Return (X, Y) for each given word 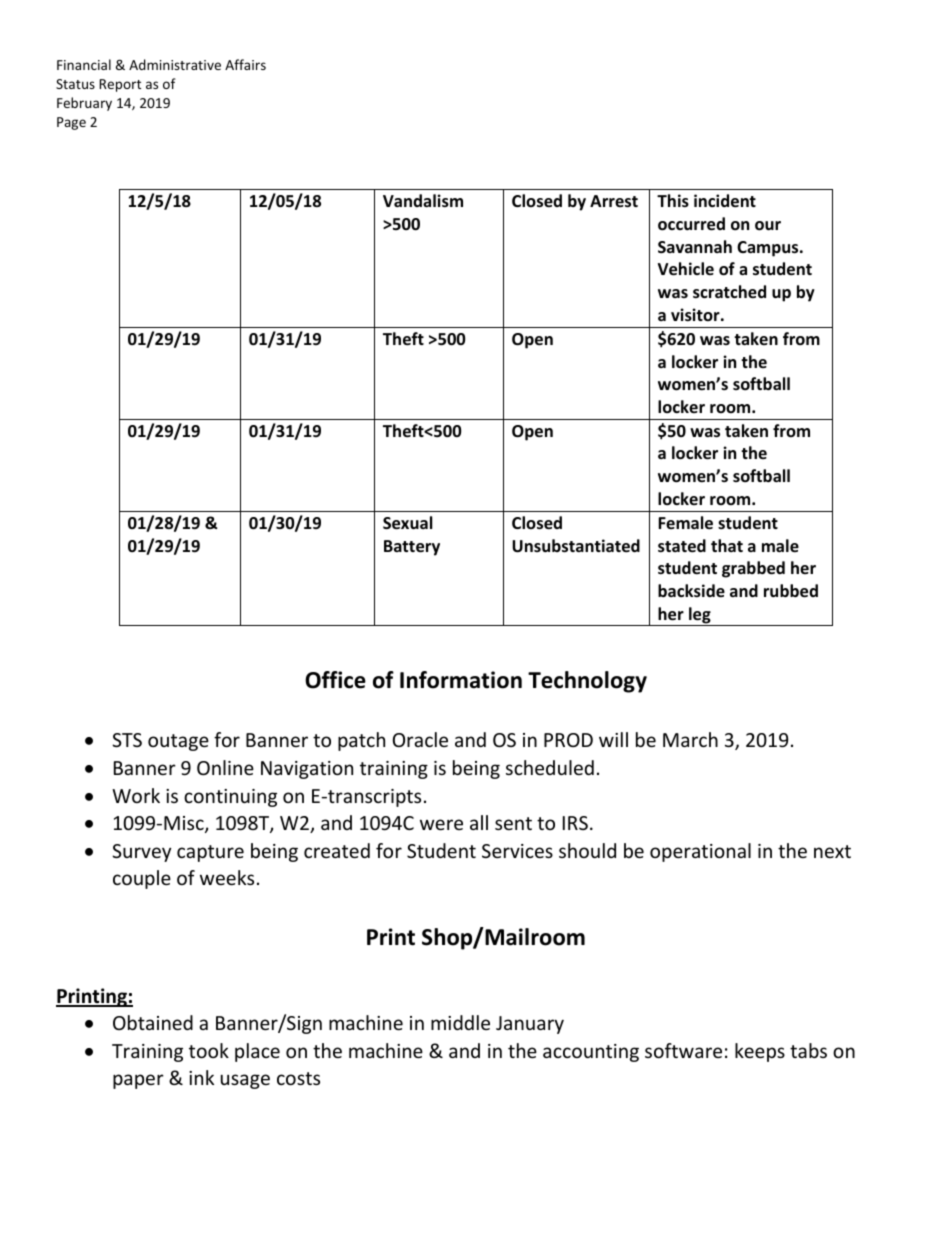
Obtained (153, 1022)
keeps (760, 1052)
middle (460, 1022)
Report (120, 85)
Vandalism (423, 201)
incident (725, 201)
